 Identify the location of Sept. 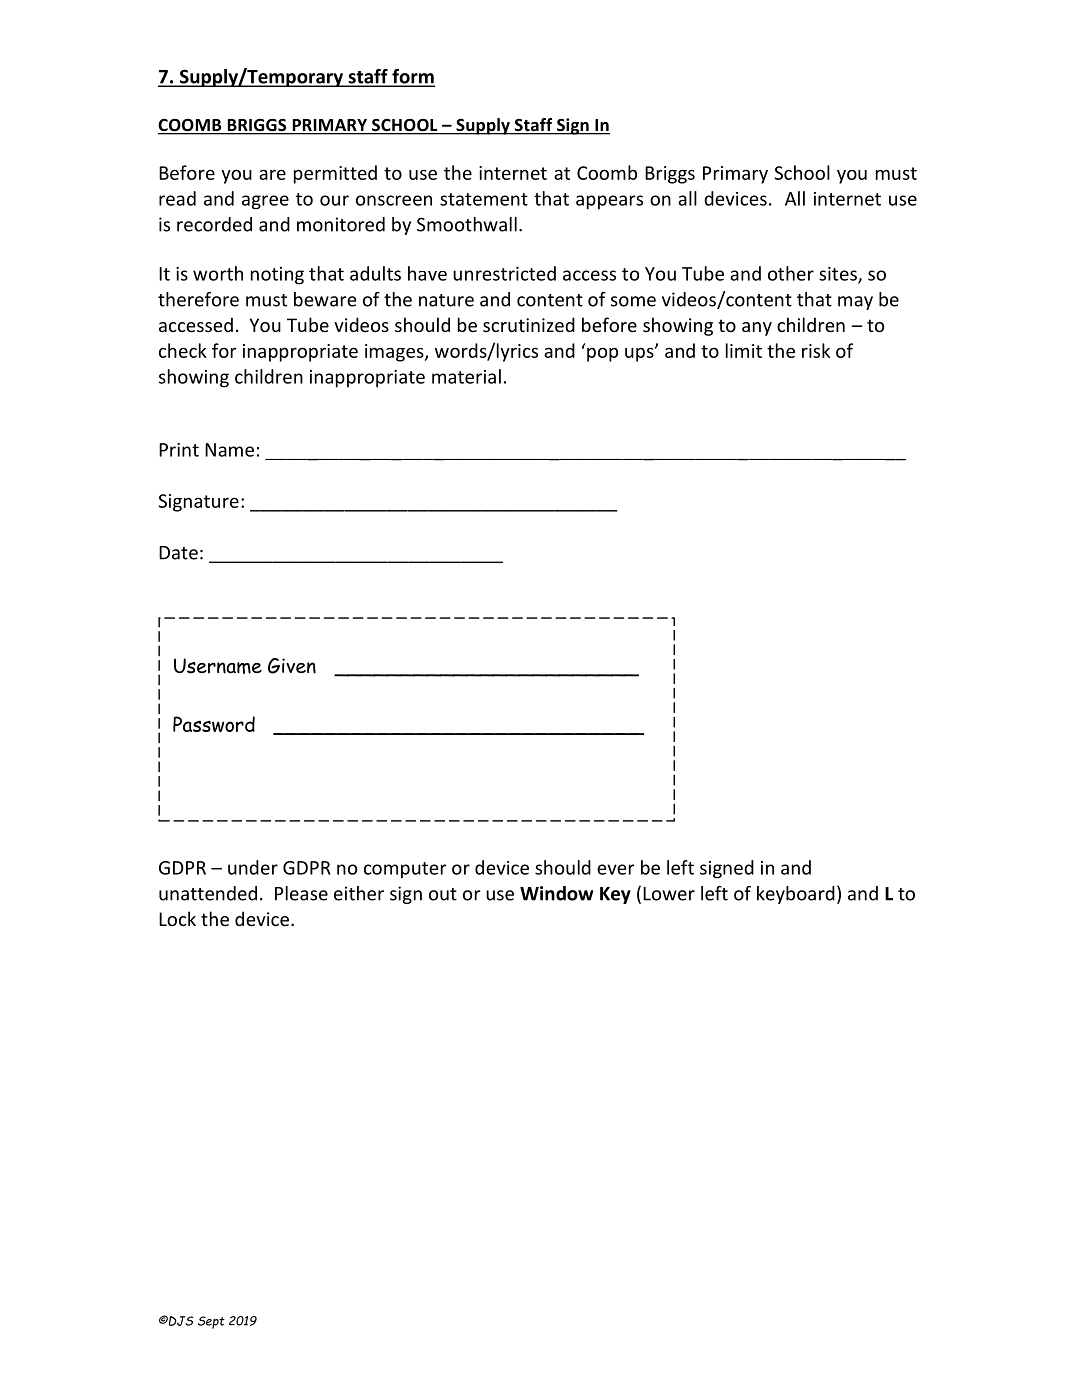
(211, 1322).
